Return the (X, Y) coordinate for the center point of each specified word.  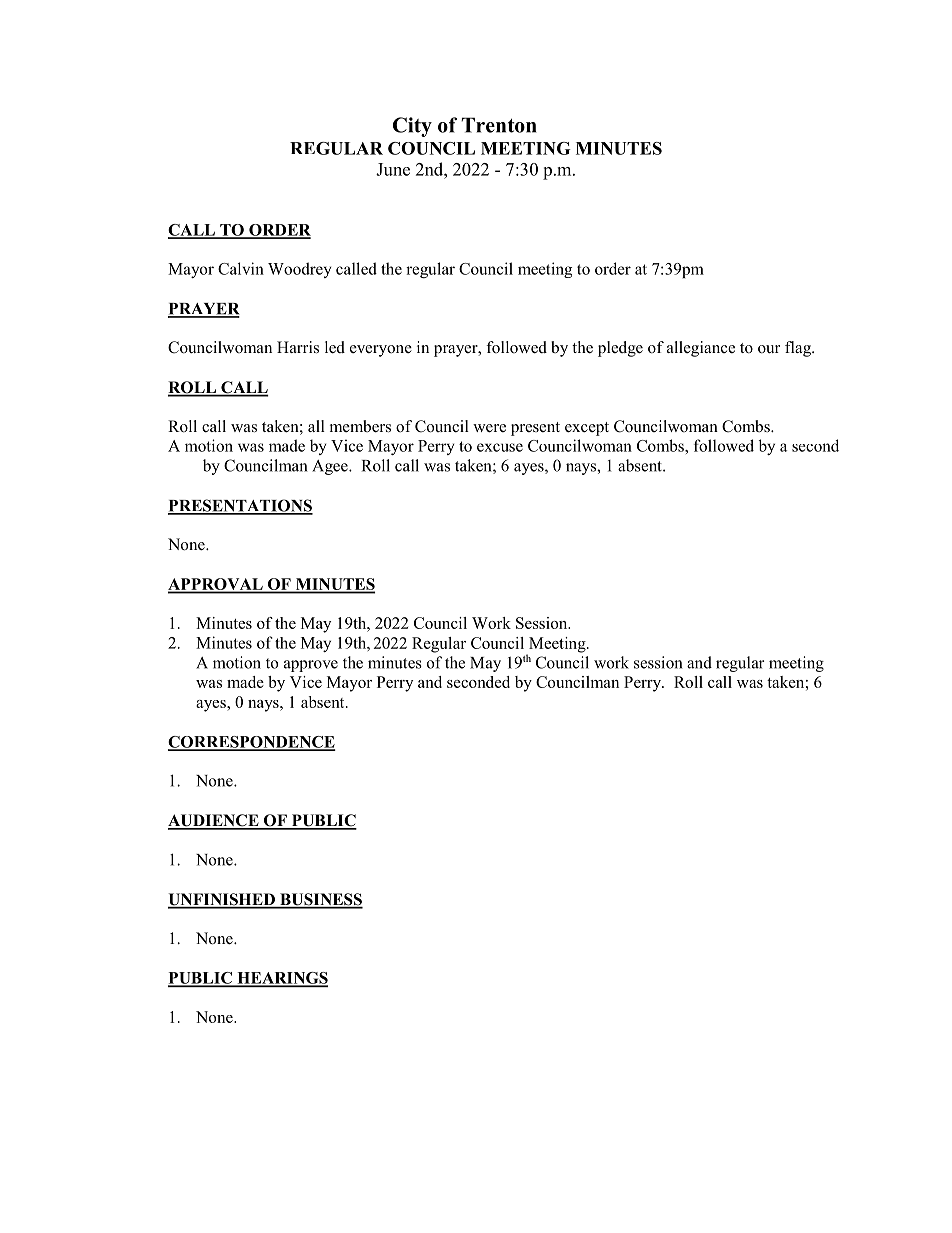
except (587, 429)
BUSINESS (320, 900)
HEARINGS (281, 979)
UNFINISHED (222, 900)
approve (311, 666)
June (393, 169)
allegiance (701, 349)
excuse (500, 447)
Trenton (499, 125)
